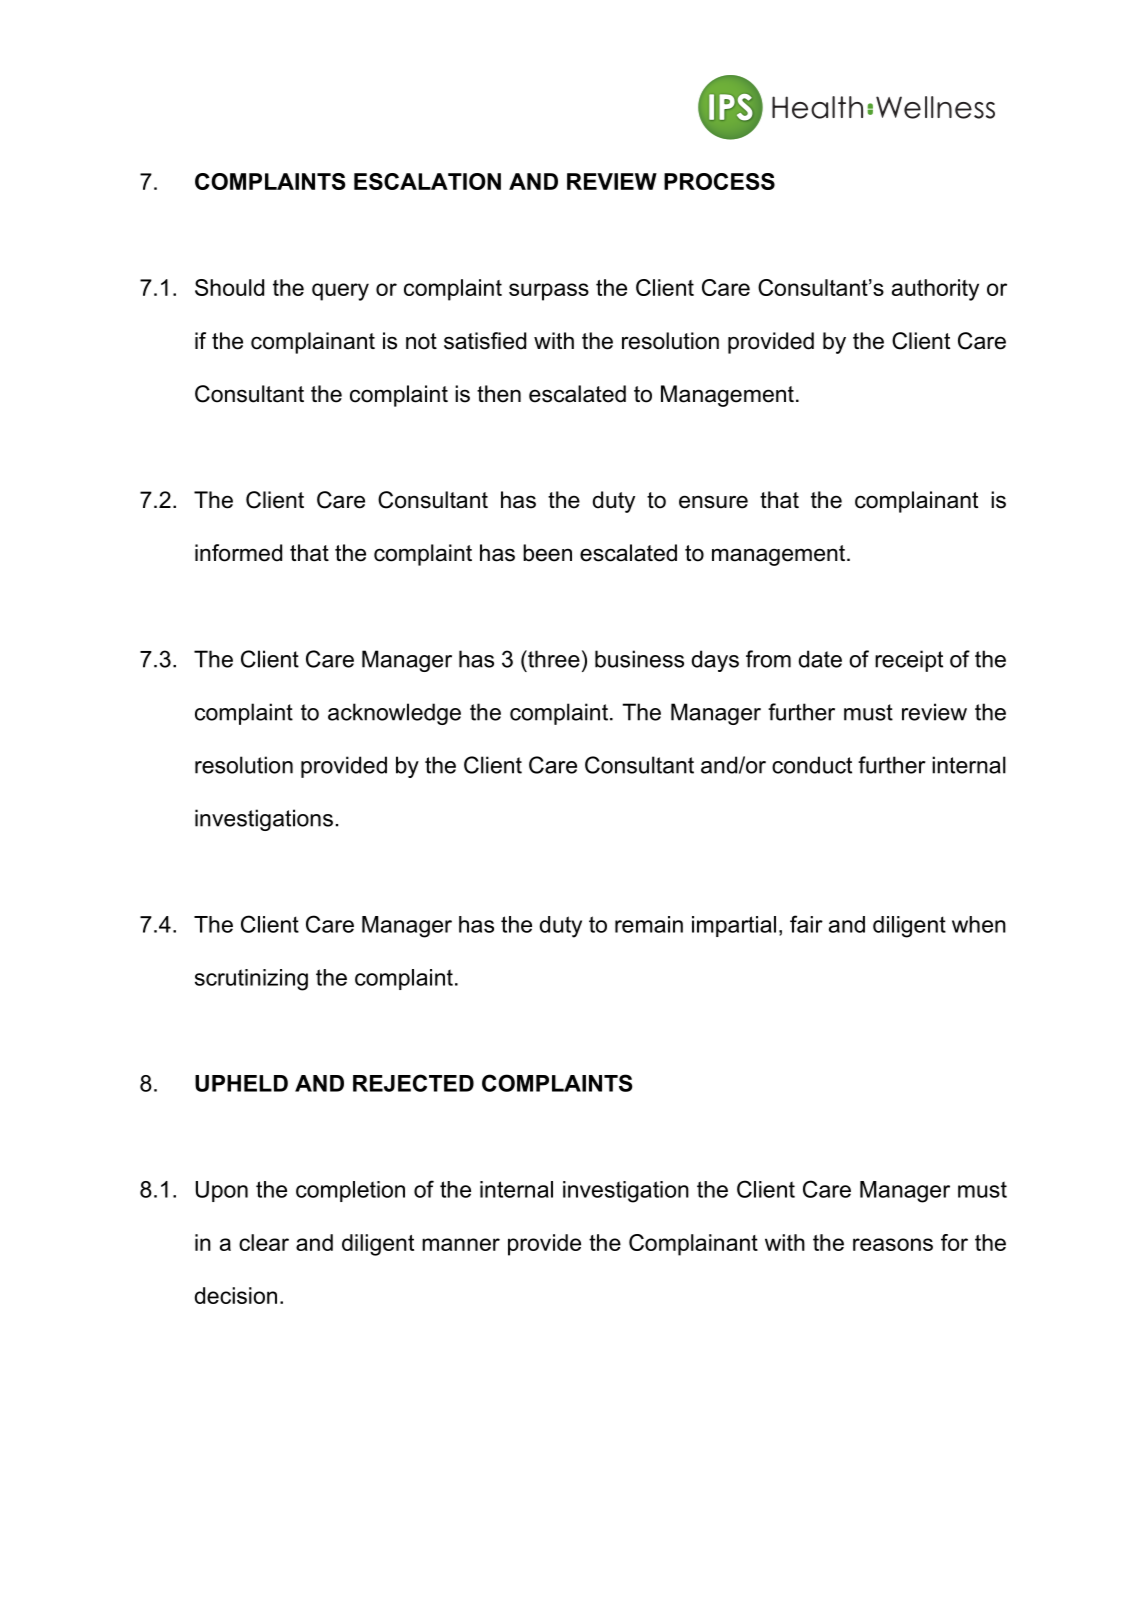  What do you see at coordinates (394, 714) in the screenshot?
I see `acknowledge` at bounding box center [394, 714].
